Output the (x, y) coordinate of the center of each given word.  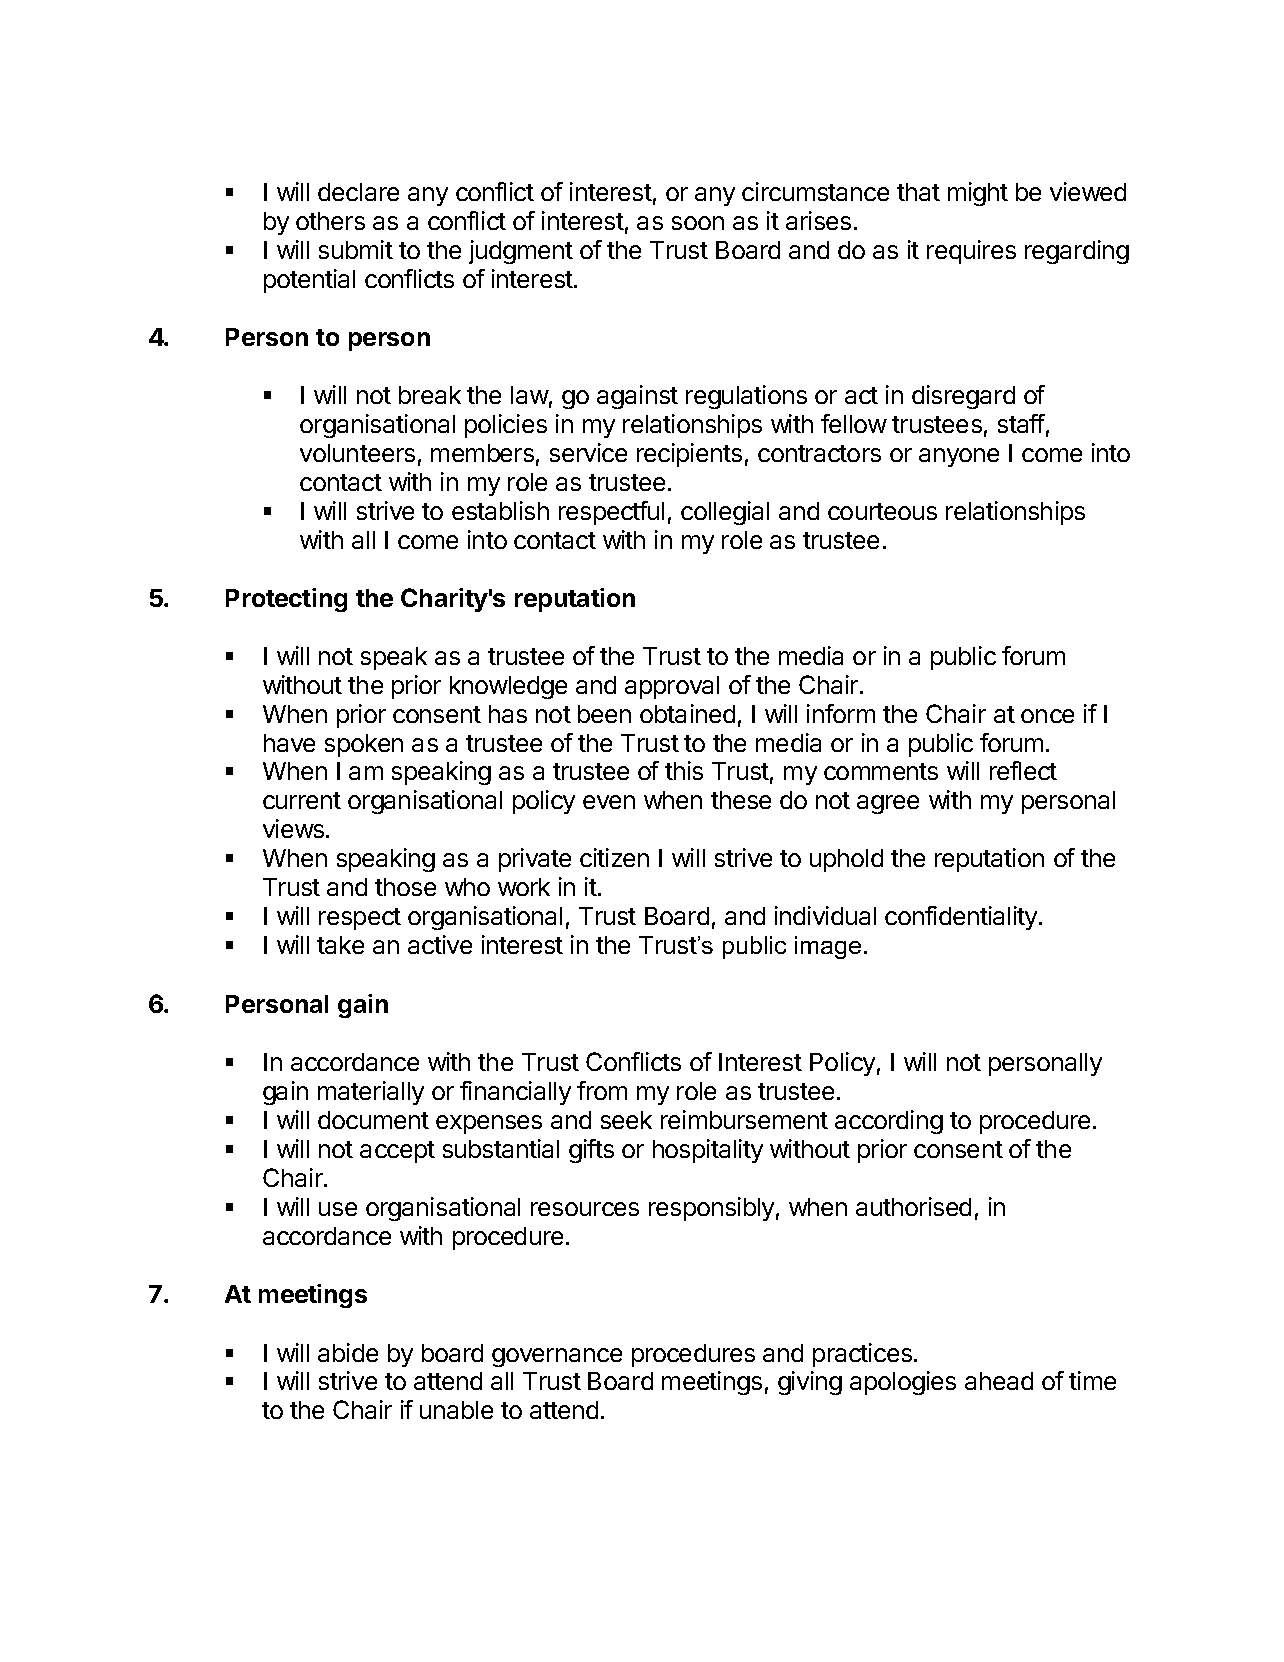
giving (810, 1383)
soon (698, 223)
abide (348, 1352)
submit (356, 249)
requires (971, 252)
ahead (999, 1381)
